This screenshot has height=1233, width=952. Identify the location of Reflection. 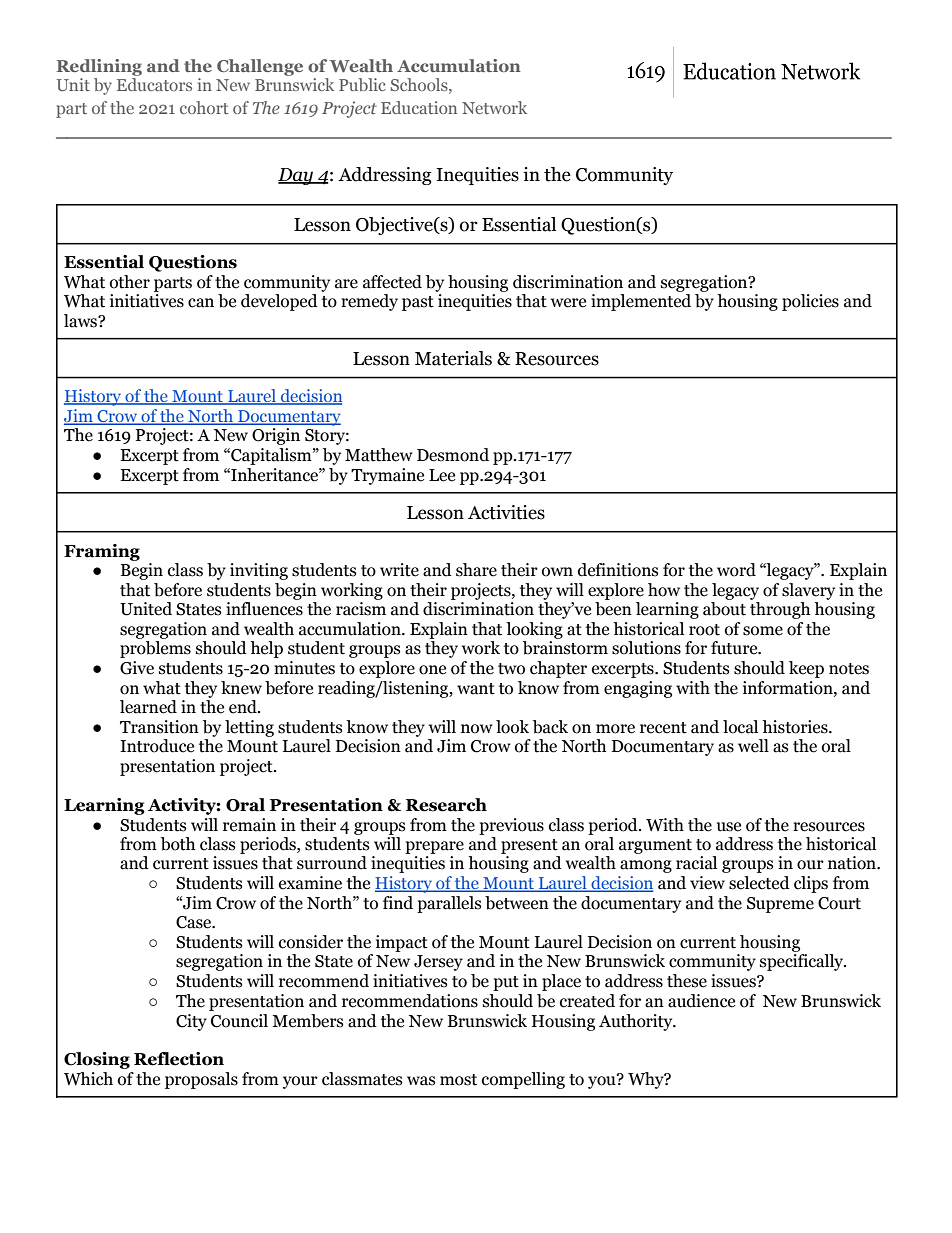
(179, 1059).
